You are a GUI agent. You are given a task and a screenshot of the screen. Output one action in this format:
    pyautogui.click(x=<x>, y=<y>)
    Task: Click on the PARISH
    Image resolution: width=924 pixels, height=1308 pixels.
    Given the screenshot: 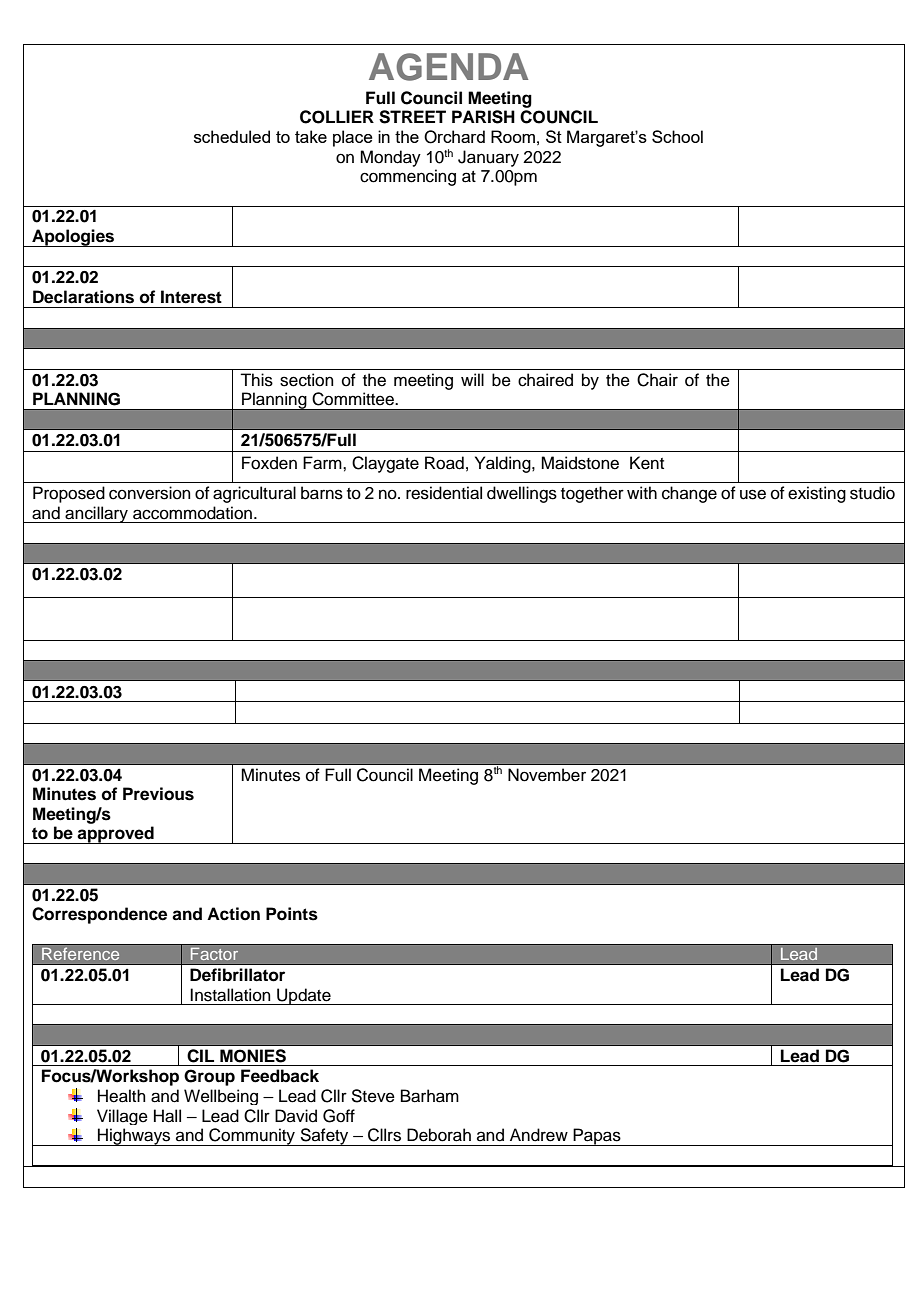 What is the action you would take?
    pyautogui.click(x=483, y=117)
